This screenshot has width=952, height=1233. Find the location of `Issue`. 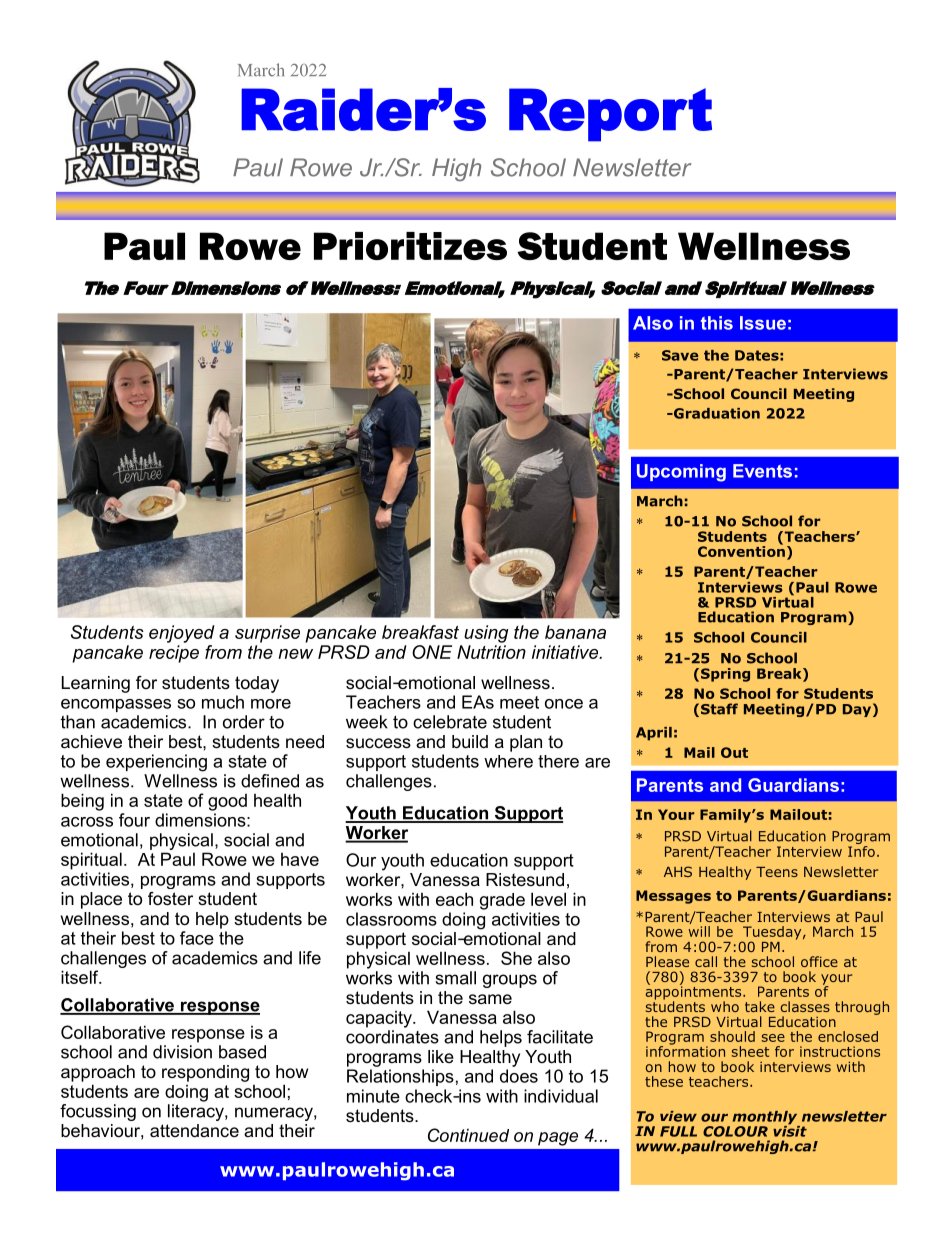

Issue is located at coordinates (763, 323).
